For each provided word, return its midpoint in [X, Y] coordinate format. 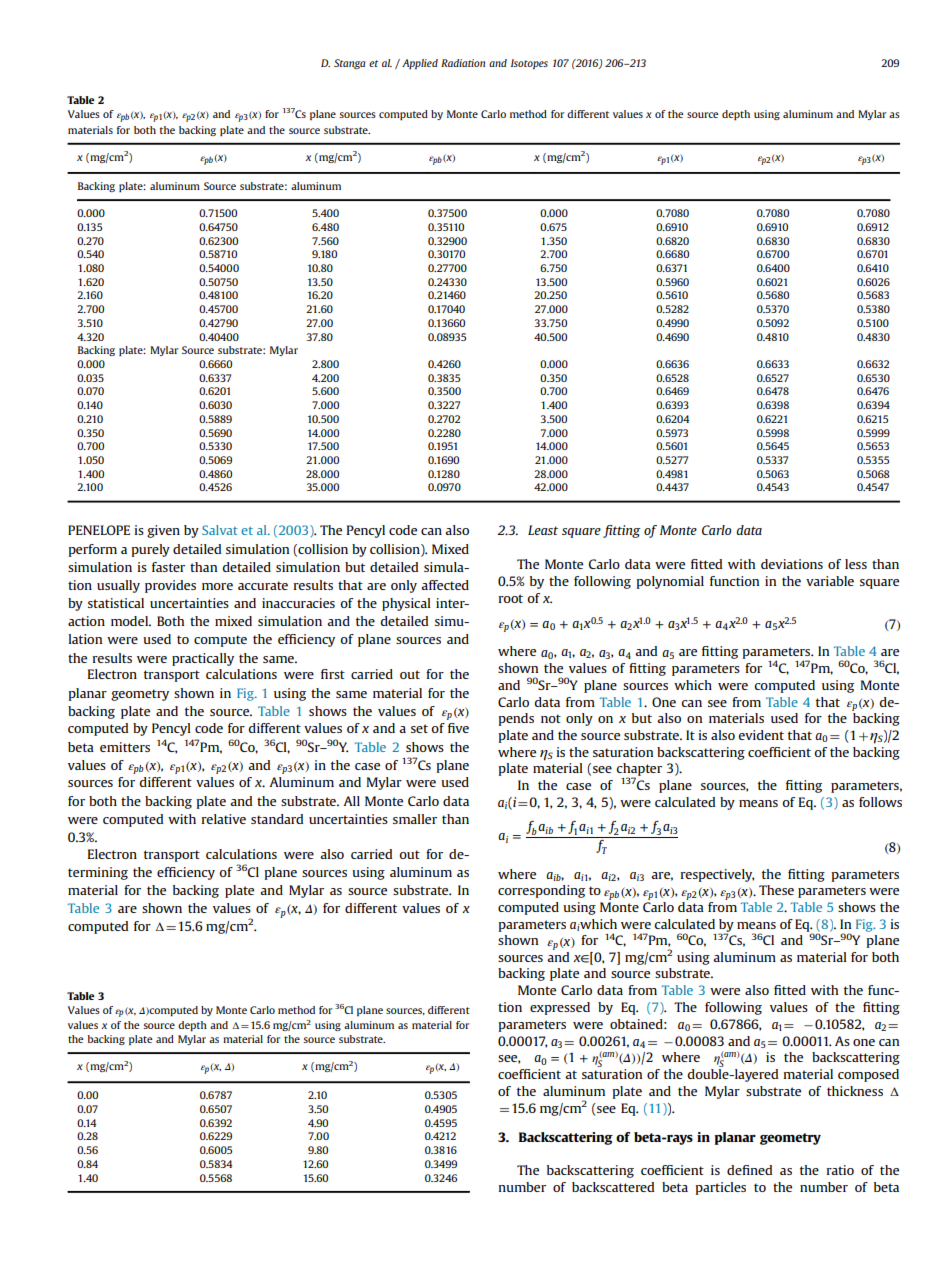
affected [445, 585]
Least [543, 530]
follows [880, 802]
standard [277, 819]
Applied [420, 64]
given [163, 531]
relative [224, 819]
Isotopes [529, 64]
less [856, 564]
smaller [415, 819]
